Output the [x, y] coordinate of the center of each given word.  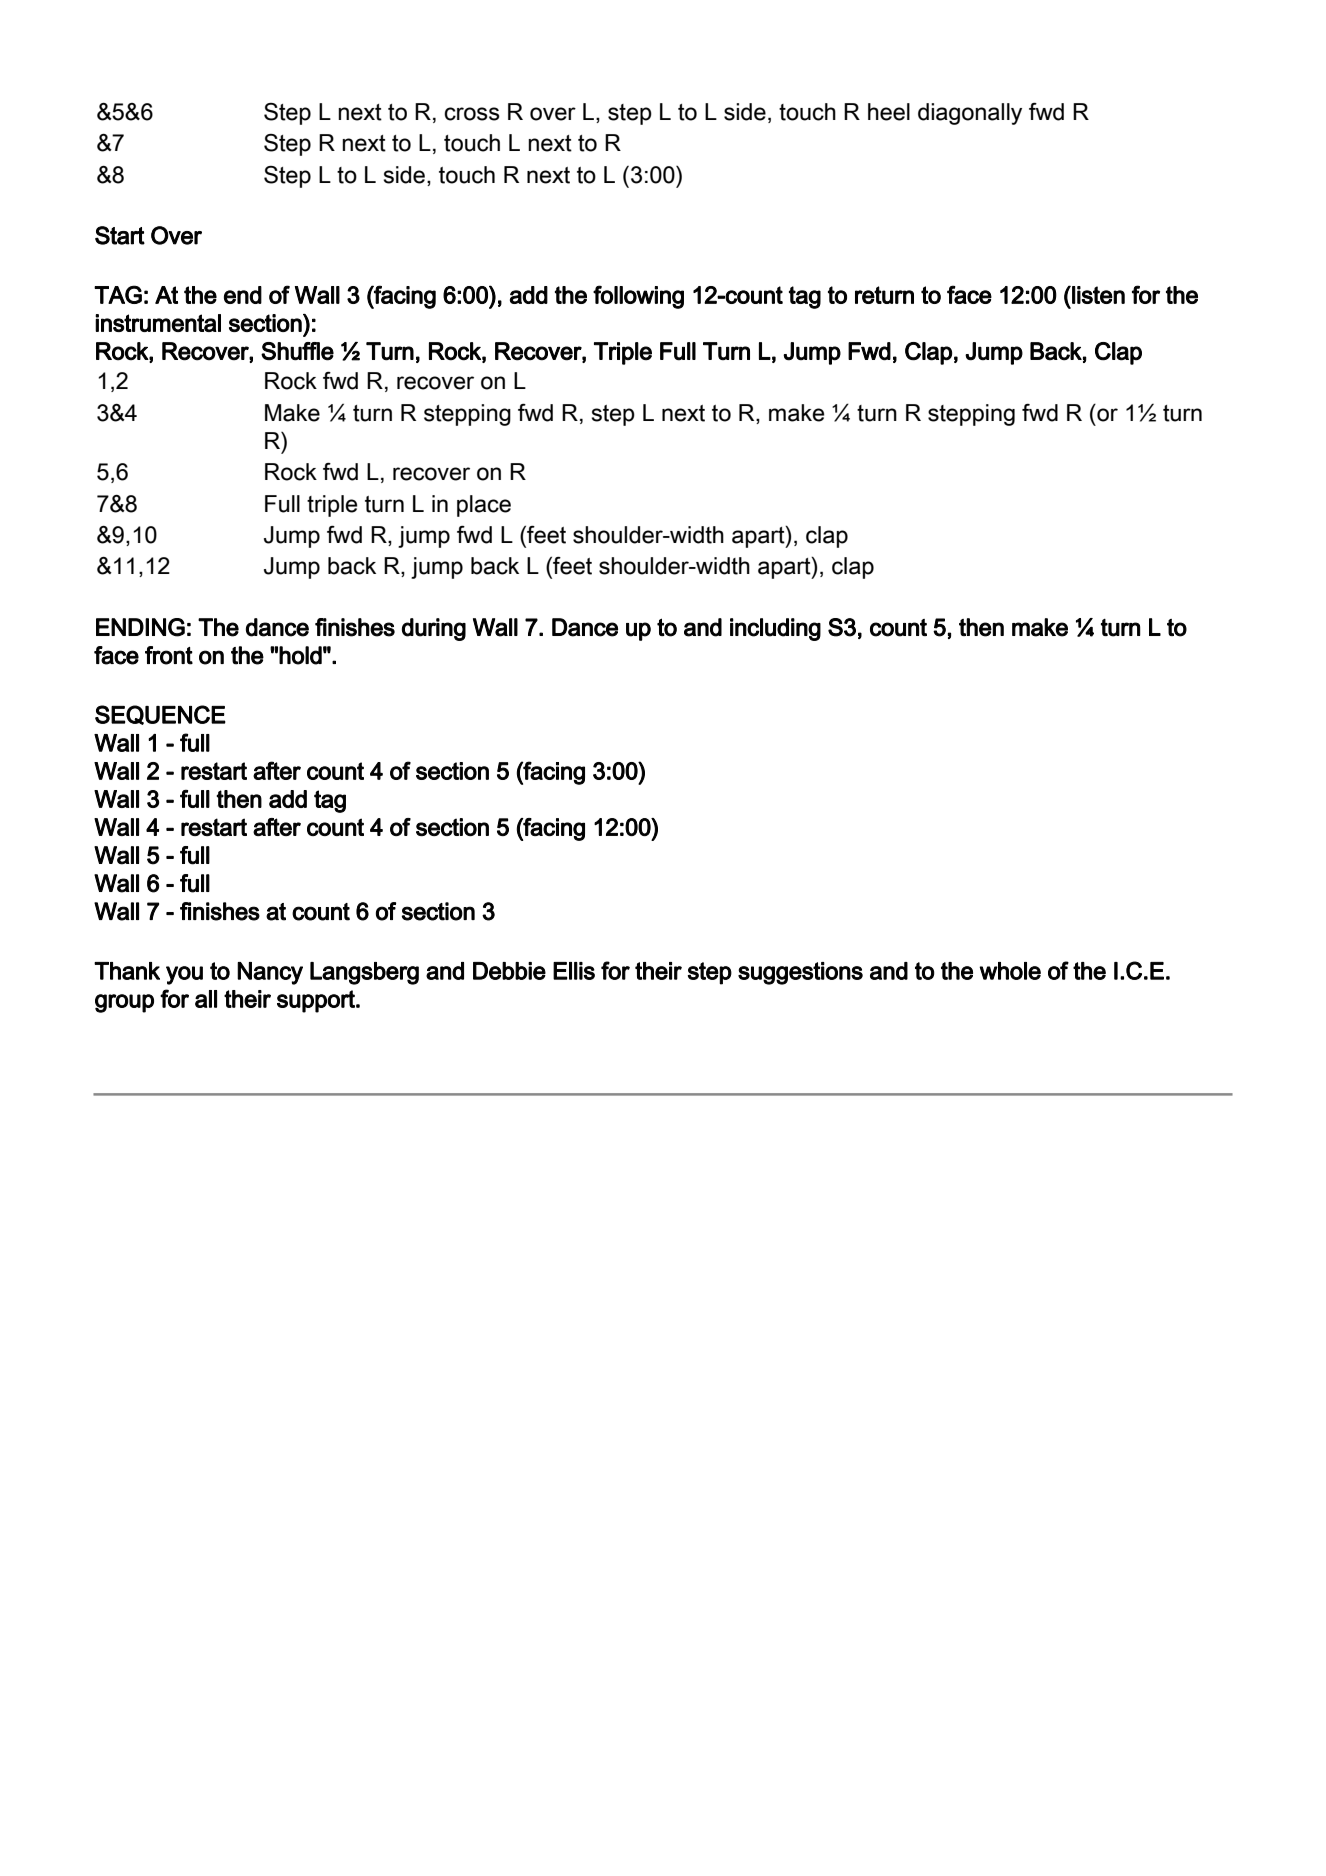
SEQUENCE [160, 715]
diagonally [970, 114]
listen [1097, 295]
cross [472, 114]
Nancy [270, 973]
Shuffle [297, 351]
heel [889, 112]
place [484, 506]
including [775, 629]
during [434, 629]
